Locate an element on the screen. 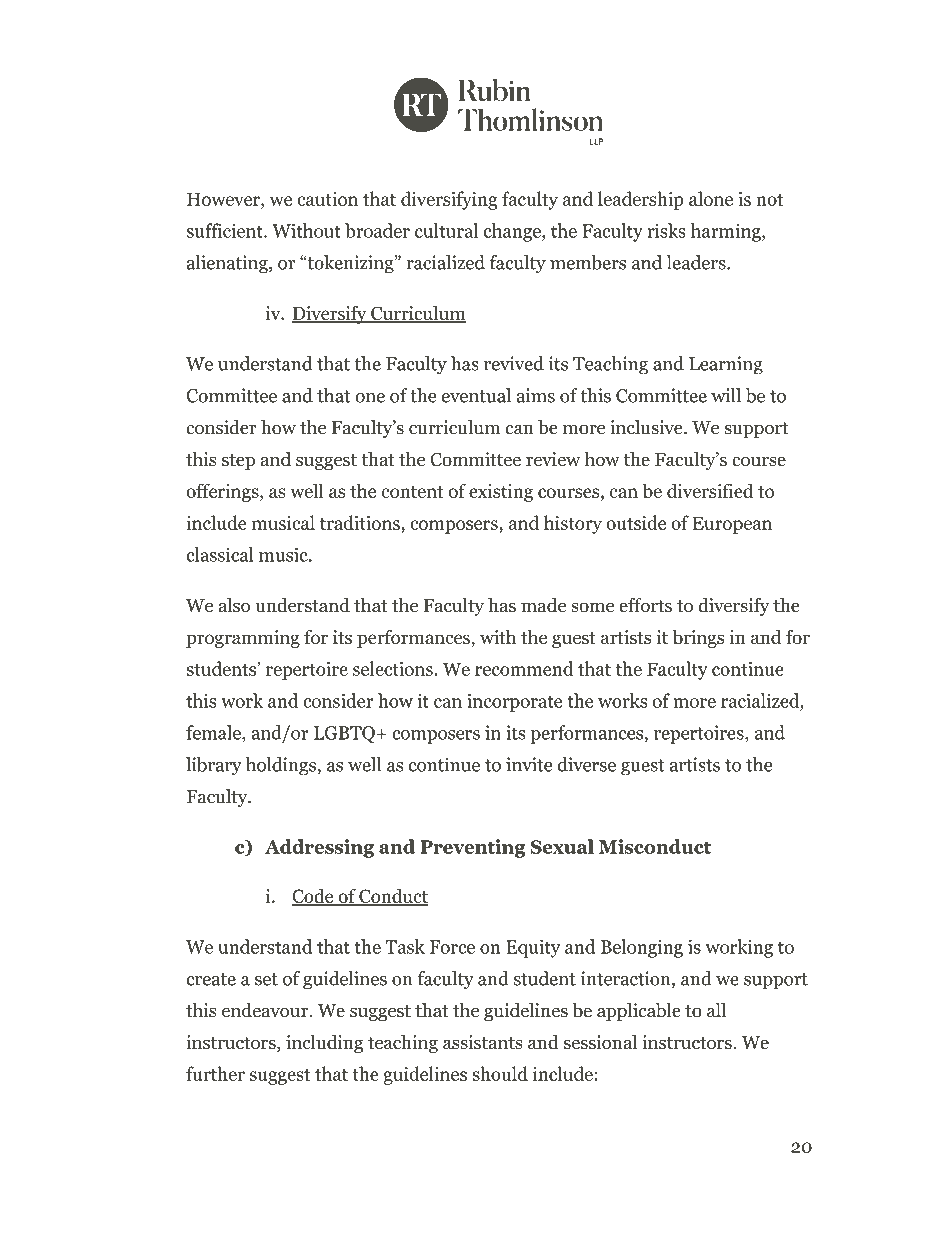 The image size is (952, 1233). brings is located at coordinates (698, 638).
